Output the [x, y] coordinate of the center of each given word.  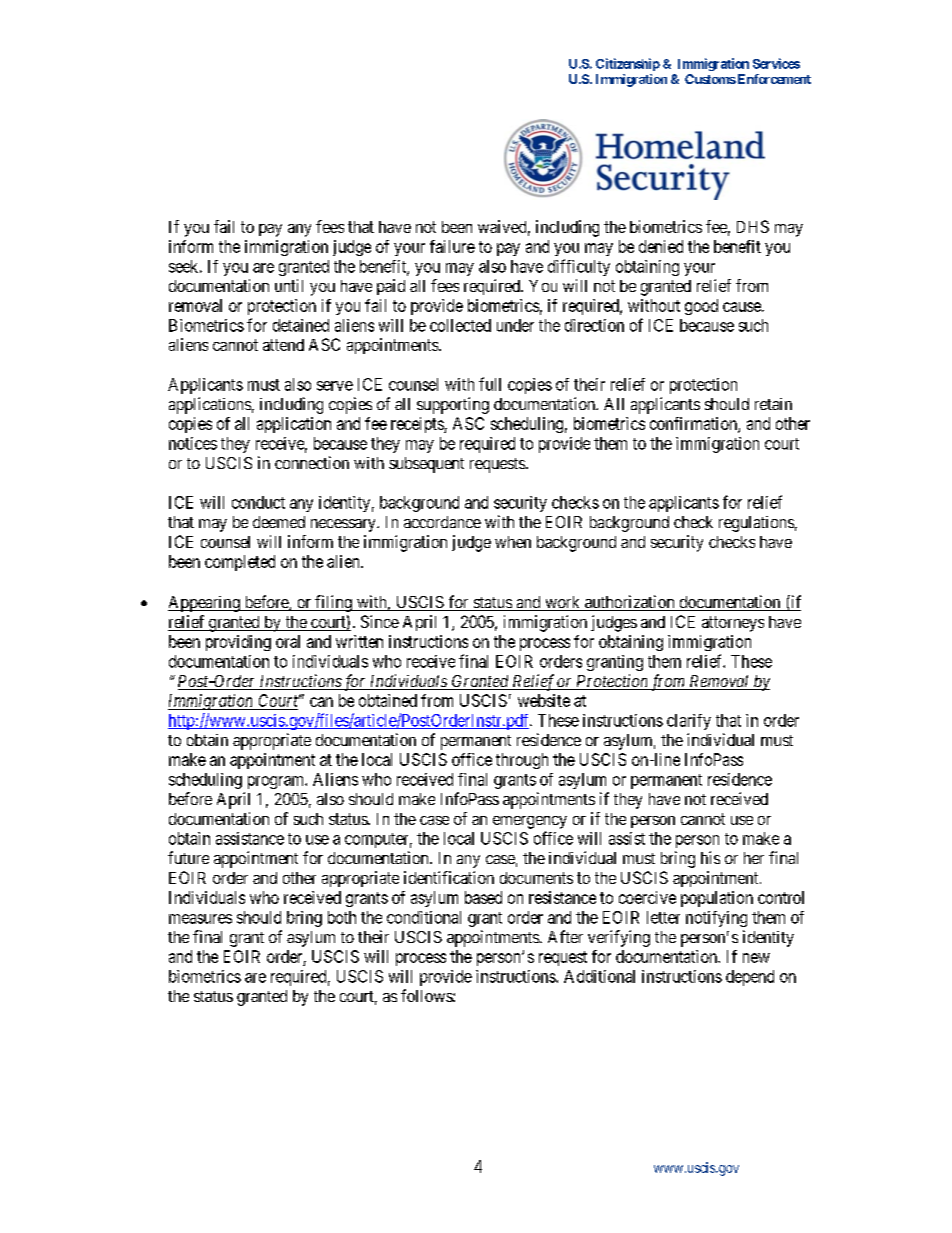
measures [200, 919]
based [483, 897]
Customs [710, 79]
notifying [716, 919]
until [289, 285]
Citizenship [628, 64]
